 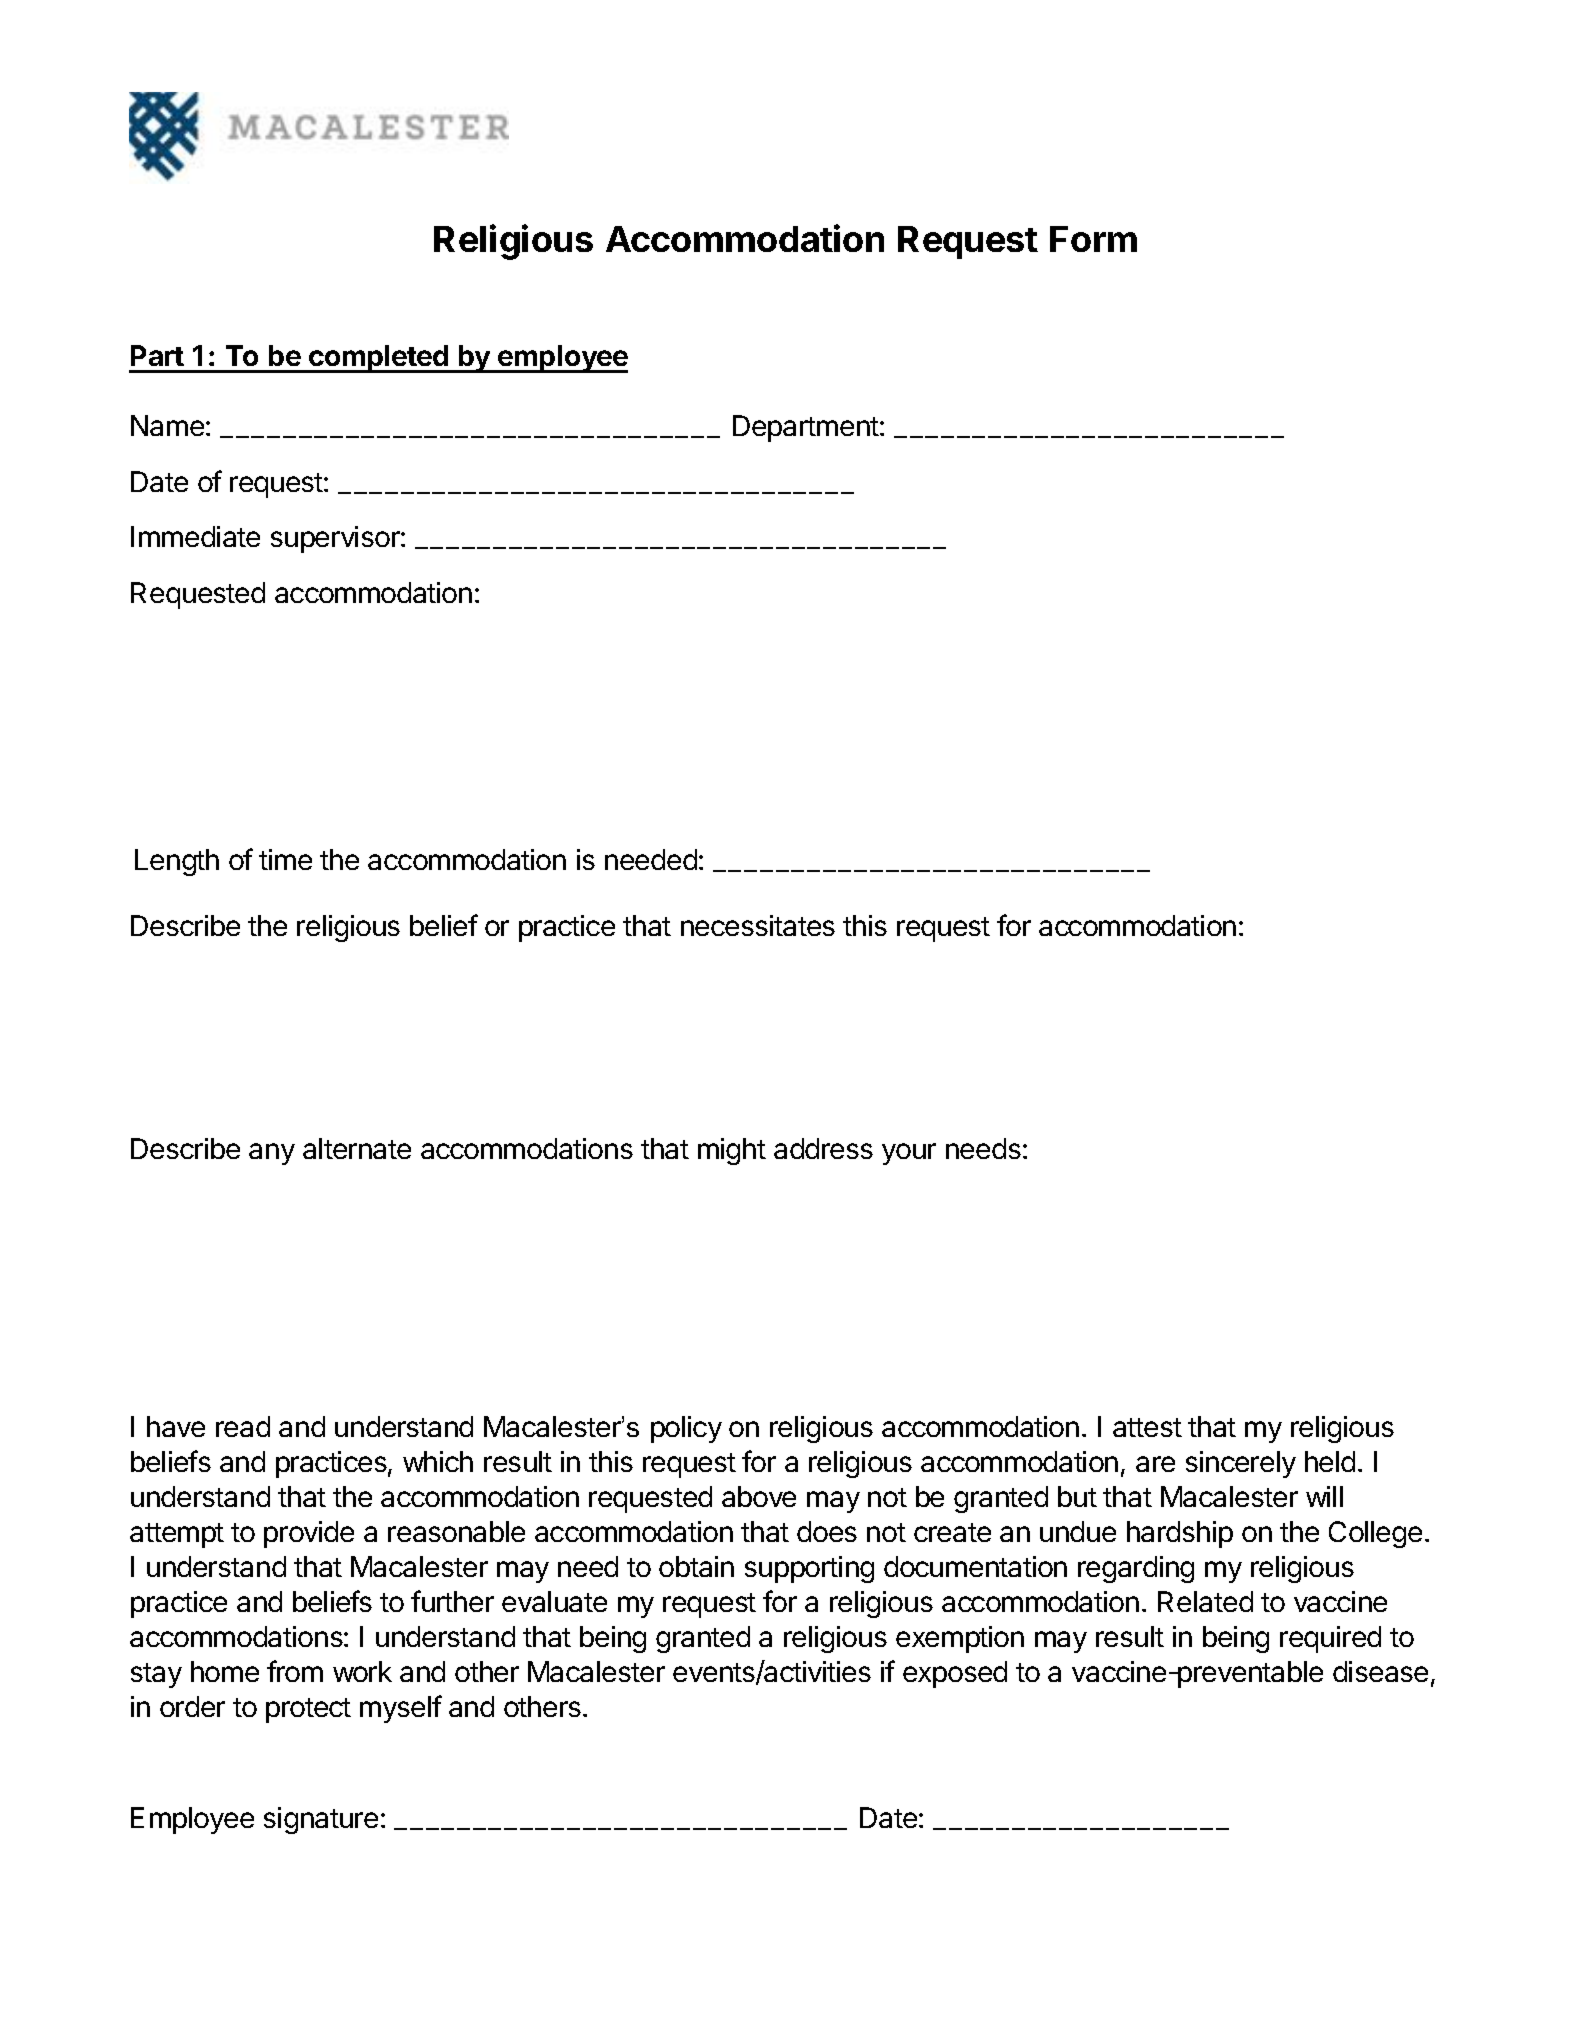 I want to click on your, so click(x=909, y=1154).
